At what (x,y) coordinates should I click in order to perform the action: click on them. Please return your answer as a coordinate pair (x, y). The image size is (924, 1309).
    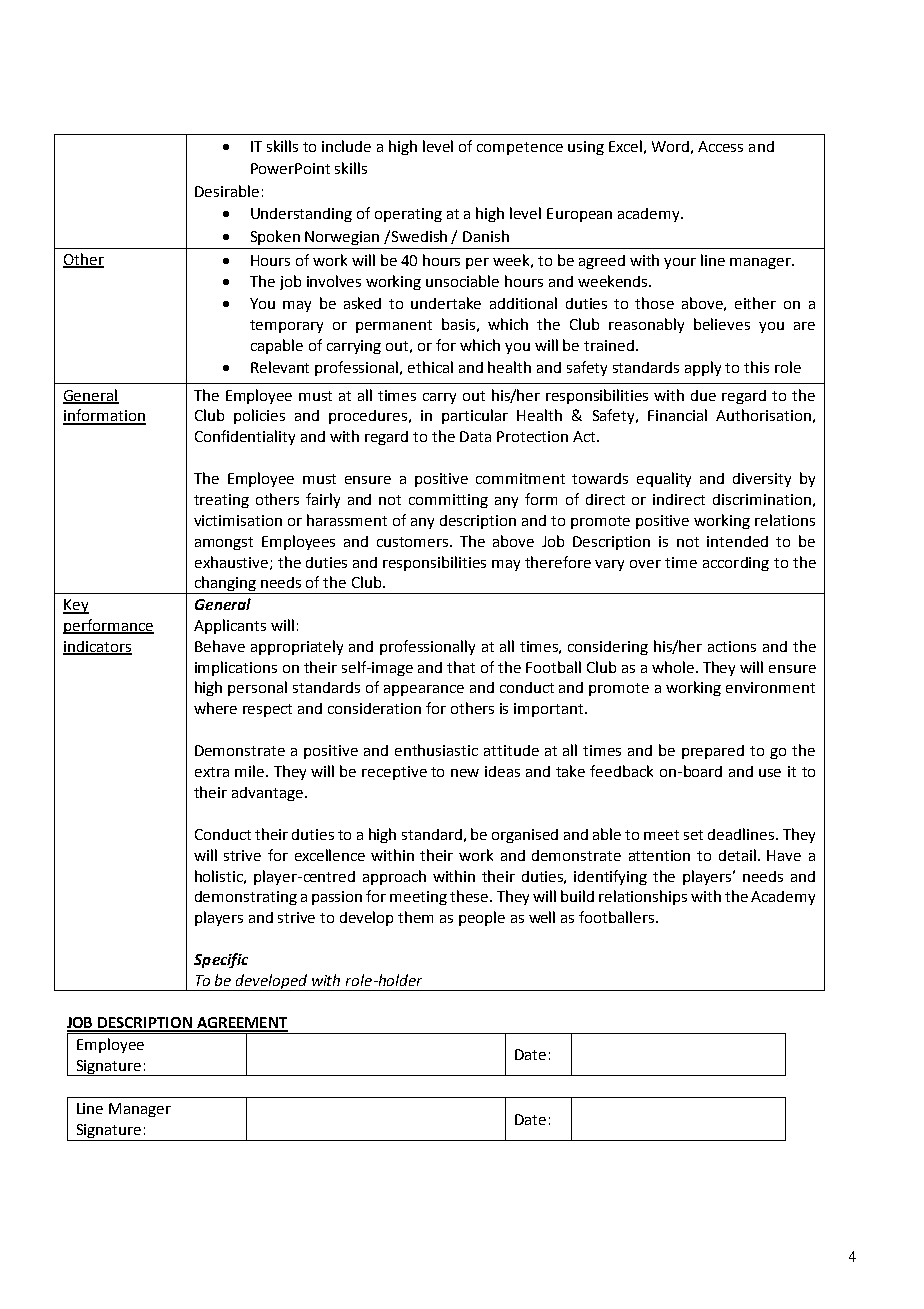
    Looking at the image, I should click on (415, 917).
